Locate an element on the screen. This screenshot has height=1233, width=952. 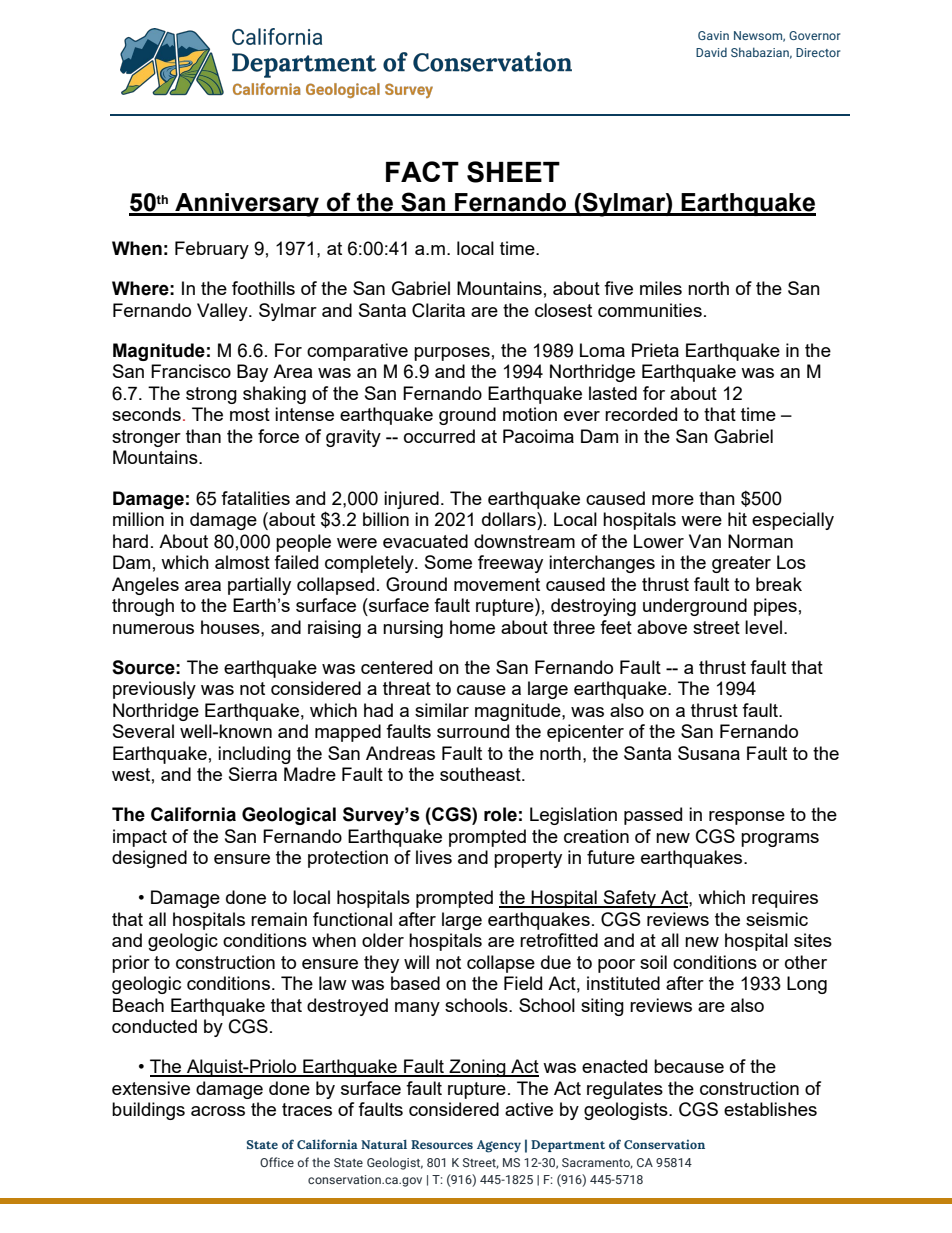
across is located at coordinates (218, 1111).
